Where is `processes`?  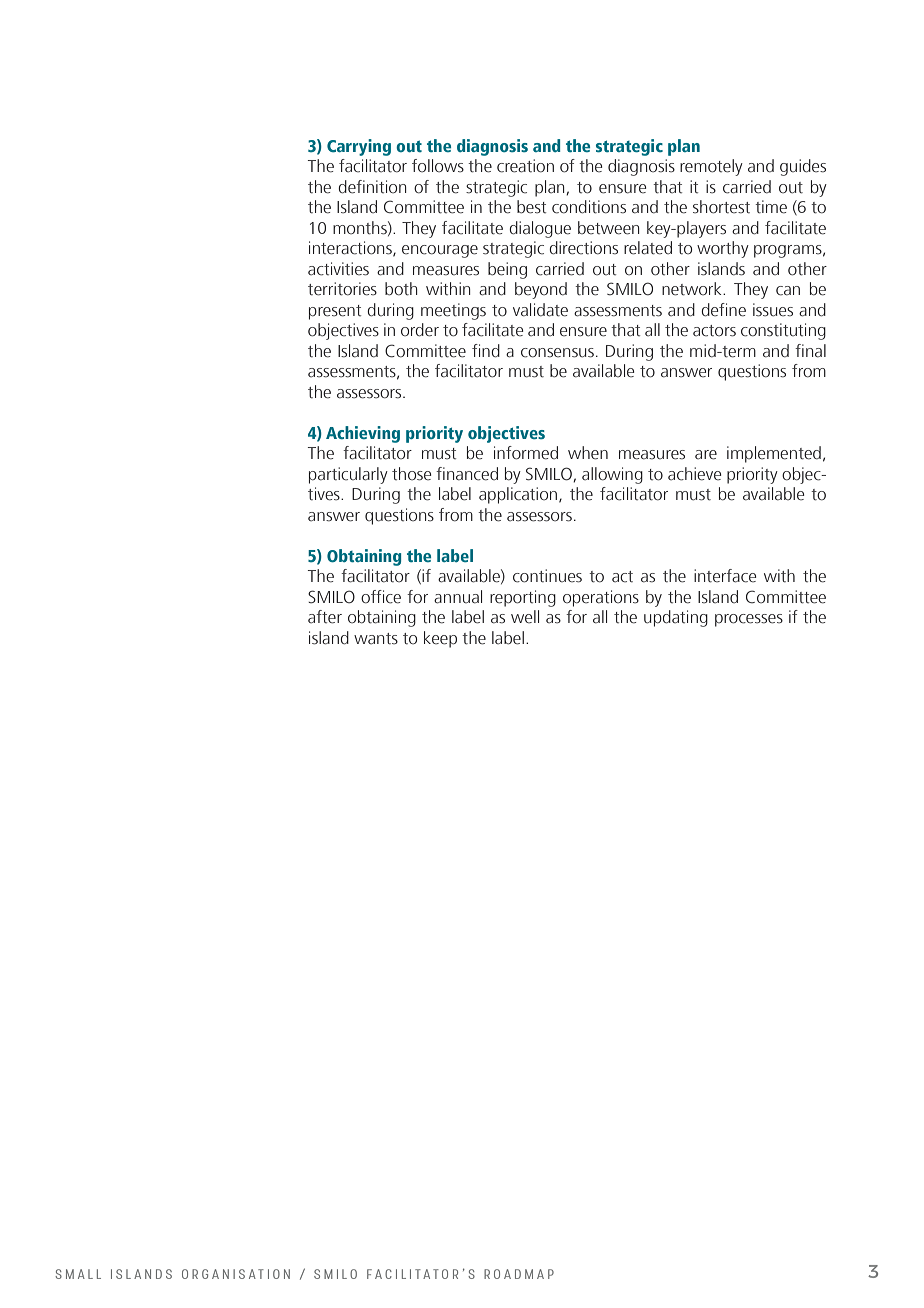 processes is located at coordinates (749, 620).
